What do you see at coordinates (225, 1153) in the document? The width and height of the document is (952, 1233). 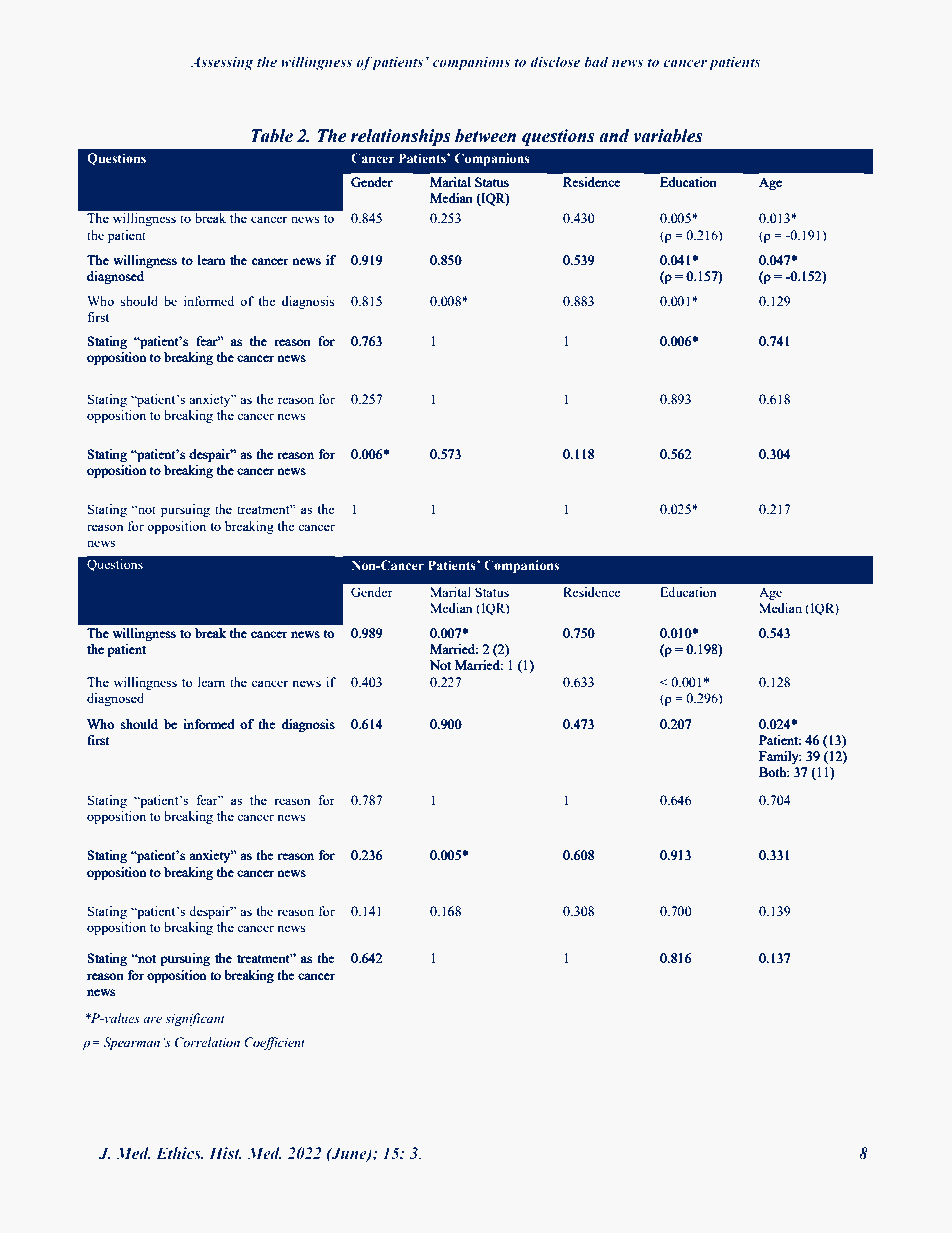 I see `Hist` at bounding box center [225, 1153].
